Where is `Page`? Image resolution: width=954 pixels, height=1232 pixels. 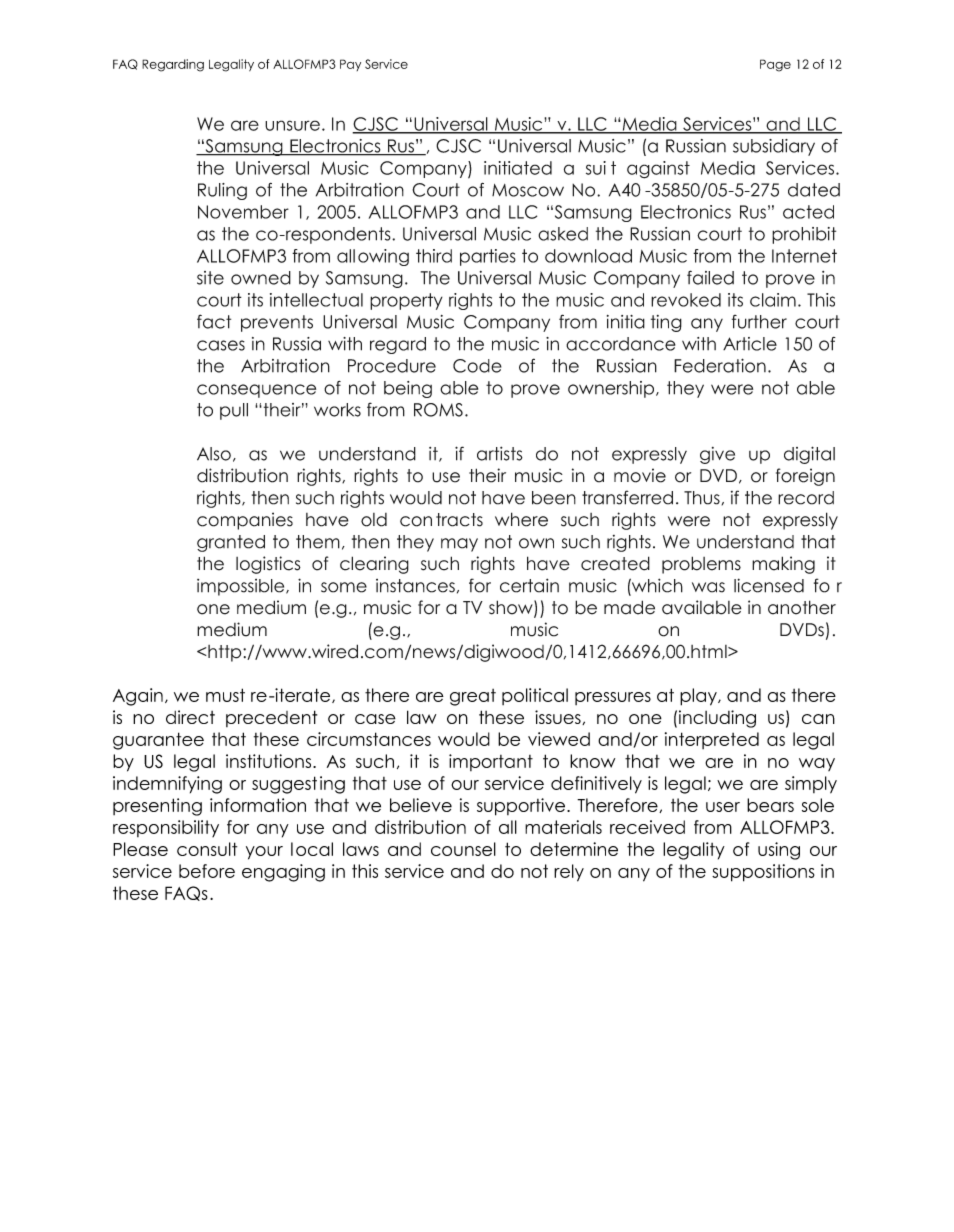 Page is located at coordinates (775, 65).
